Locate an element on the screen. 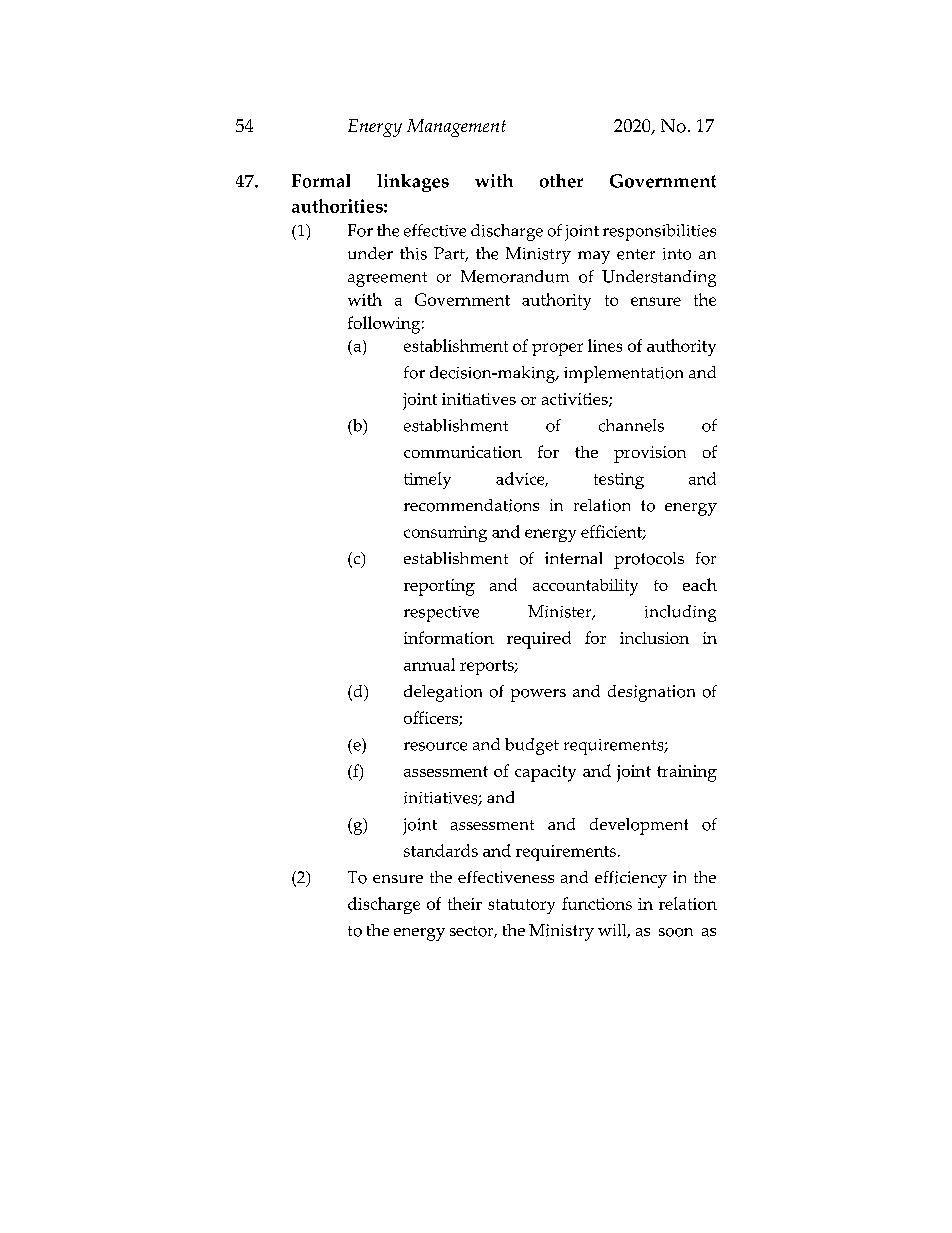 Image resolution: width=952 pixels, height=1233 pixels. standards is located at coordinates (441, 850).
